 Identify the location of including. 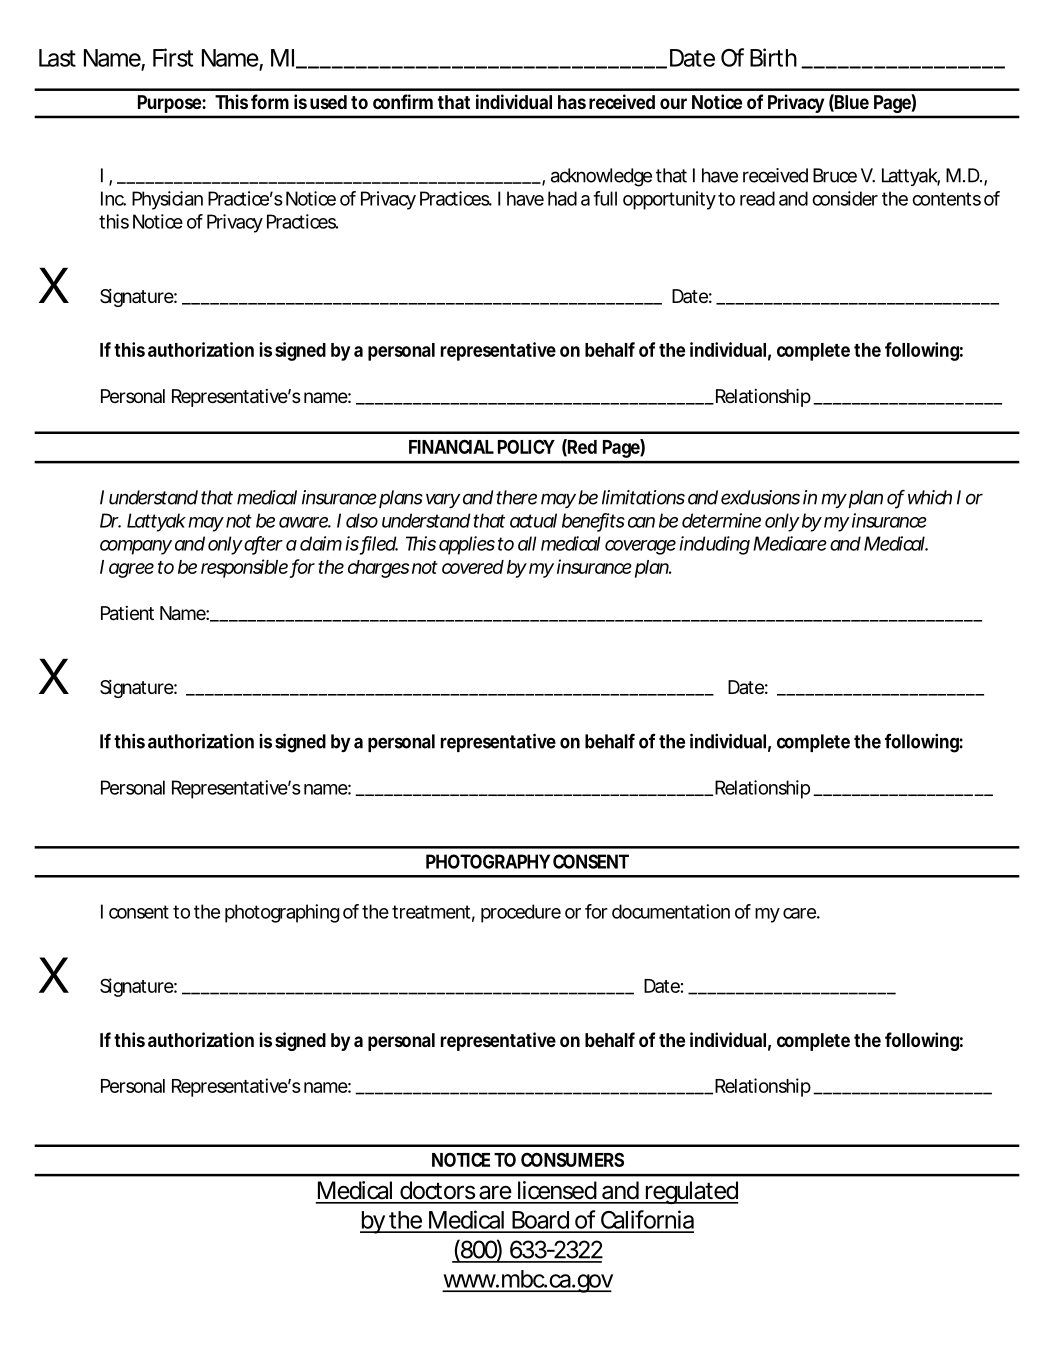
(714, 545).
